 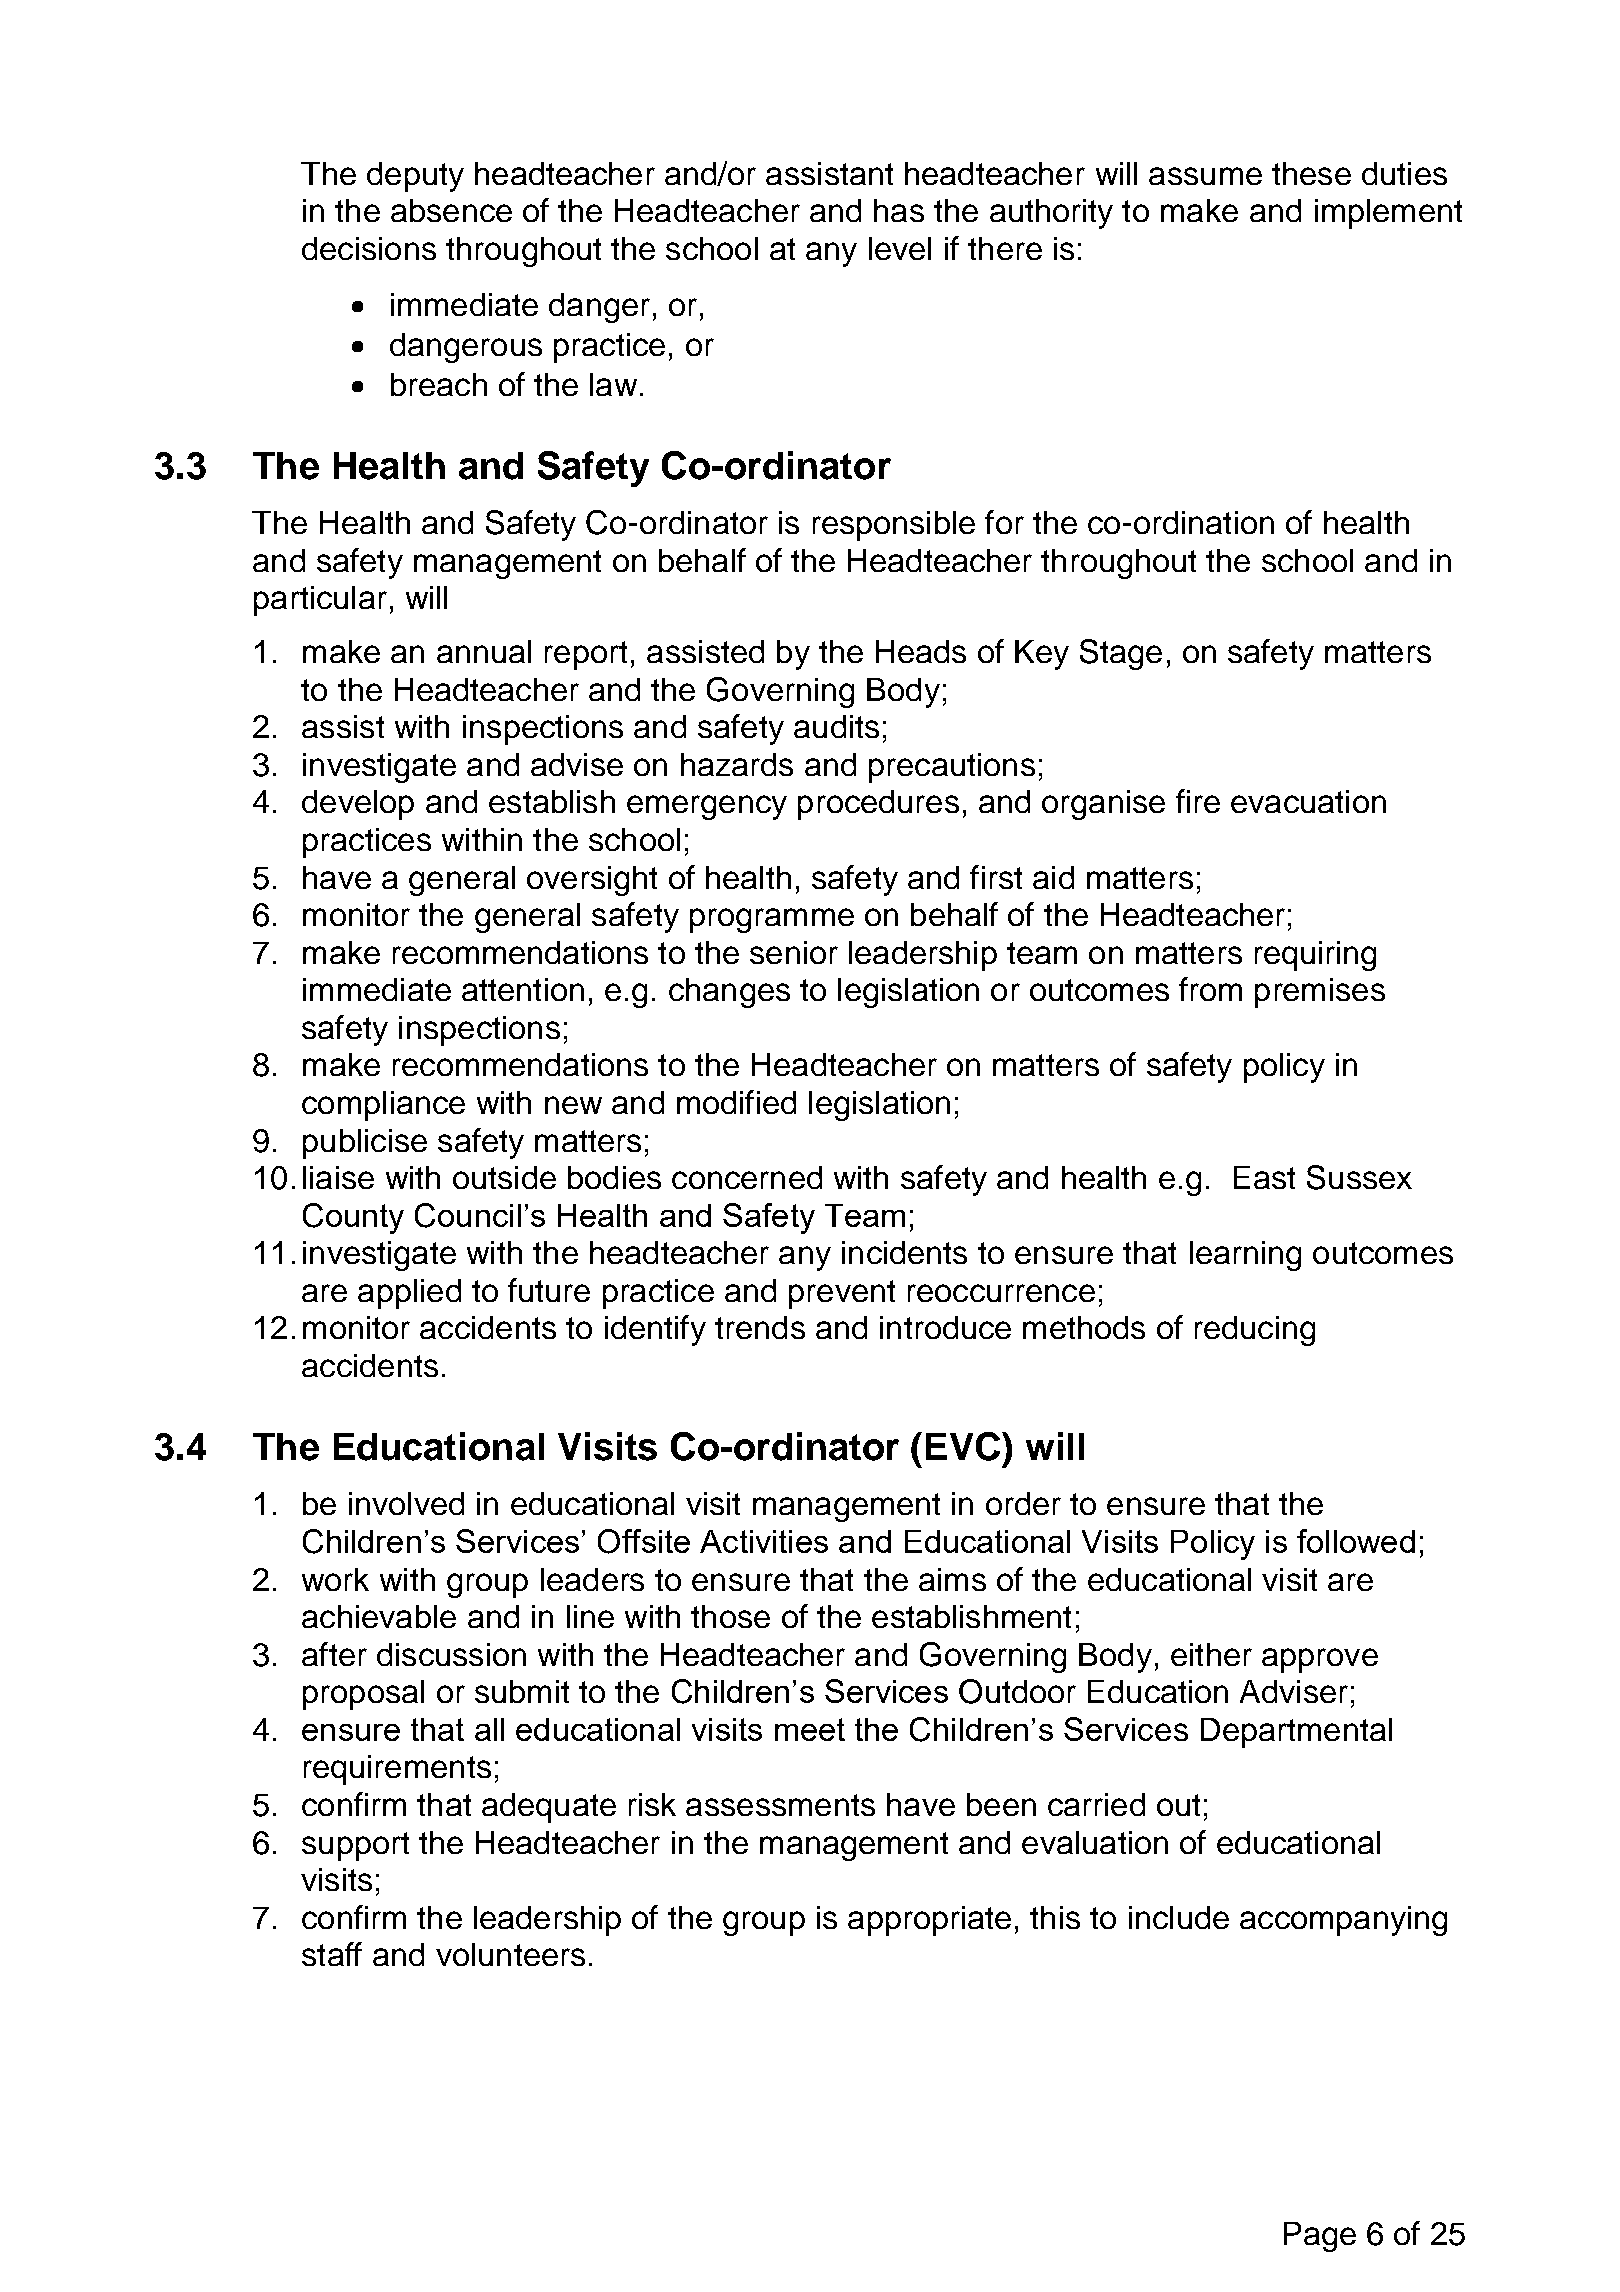 What do you see at coordinates (451, 210) in the screenshot?
I see `absence` at bounding box center [451, 210].
